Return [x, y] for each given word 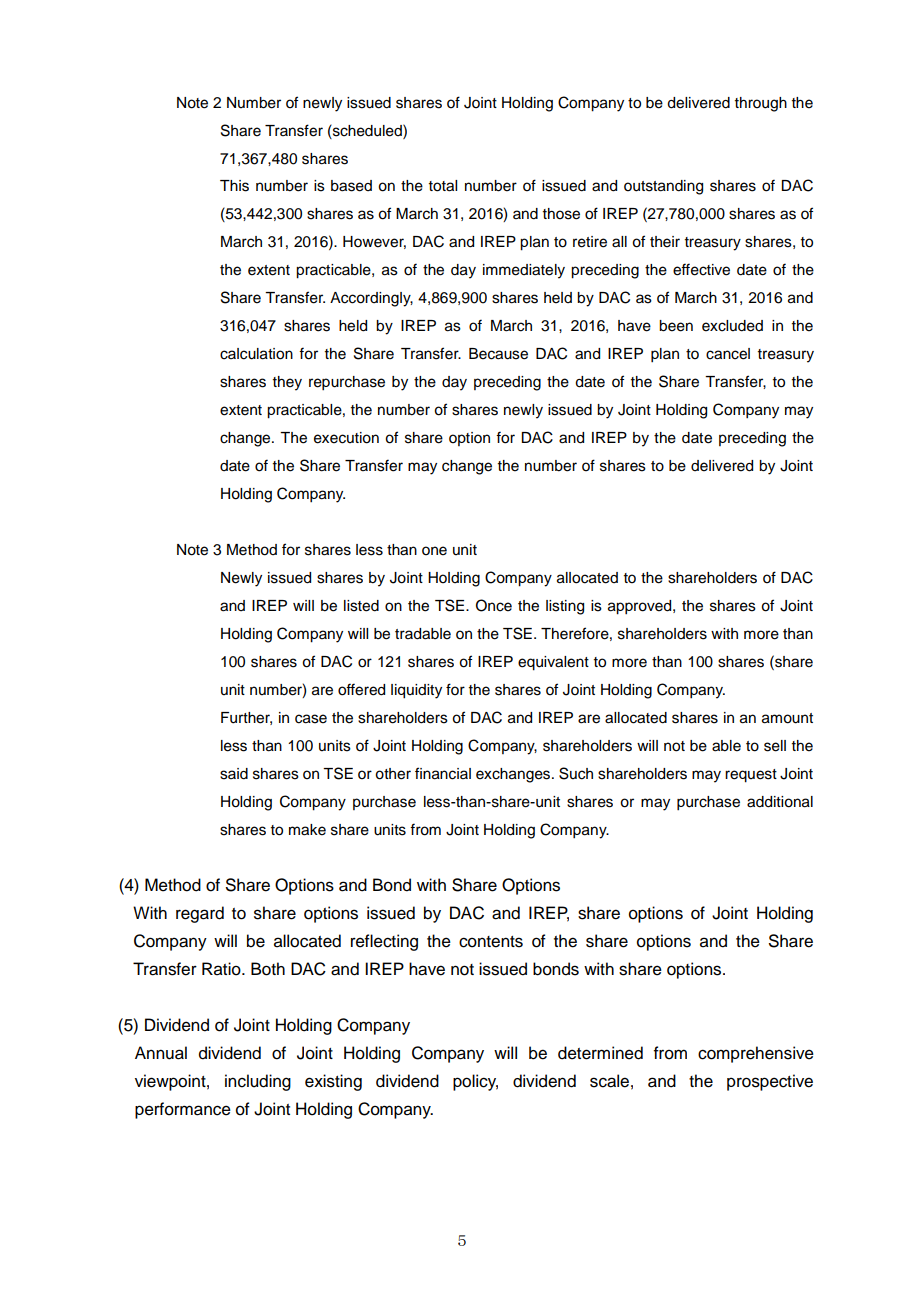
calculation [256, 354]
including [258, 1082]
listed [361, 606]
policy [475, 1082]
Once [494, 605]
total [443, 186]
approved [641, 607]
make [307, 830]
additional [780, 802]
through [761, 104]
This [234, 186]
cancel [728, 354]
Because [498, 354]
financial [443, 773]
